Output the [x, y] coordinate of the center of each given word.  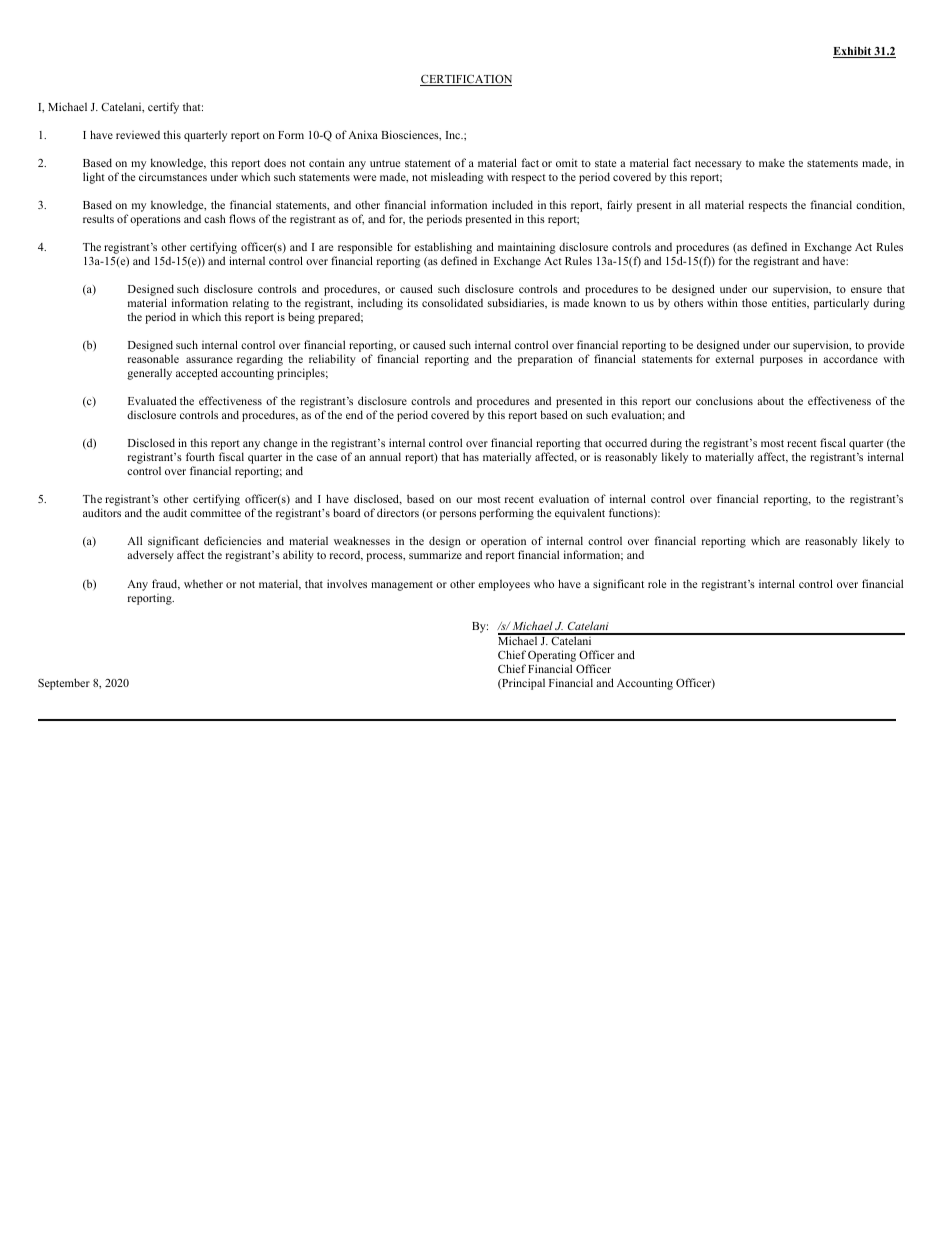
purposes [781, 361]
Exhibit [853, 52]
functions [632, 513]
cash [215, 218]
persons [458, 515]
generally [149, 374]
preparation [545, 360]
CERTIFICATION [466, 80]
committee [215, 512]
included [512, 204]
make [772, 162]
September [64, 684]
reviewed [138, 135]
